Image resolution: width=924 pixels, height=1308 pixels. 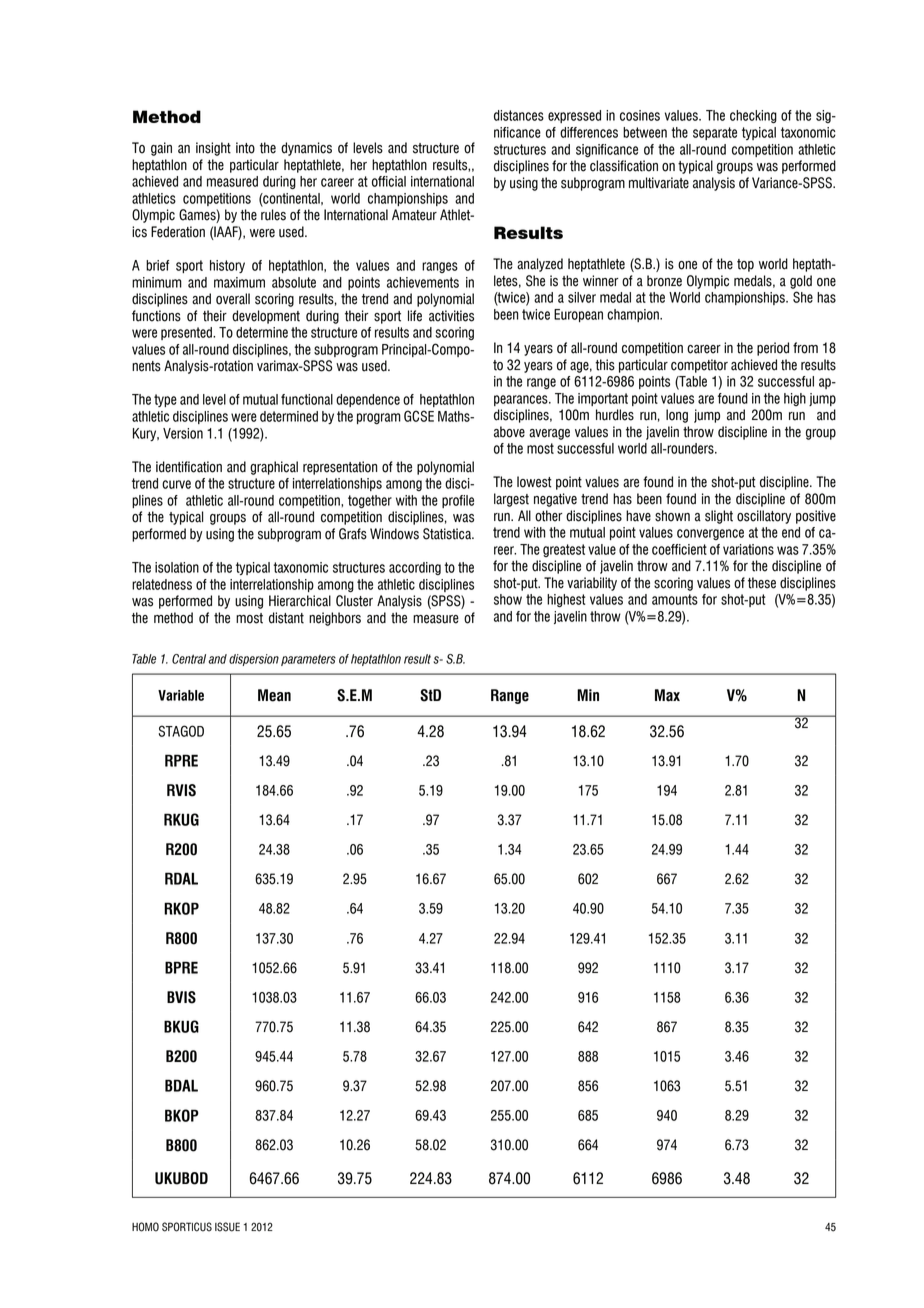 What do you see at coordinates (762, 583) in the screenshot?
I see `these` at bounding box center [762, 583].
